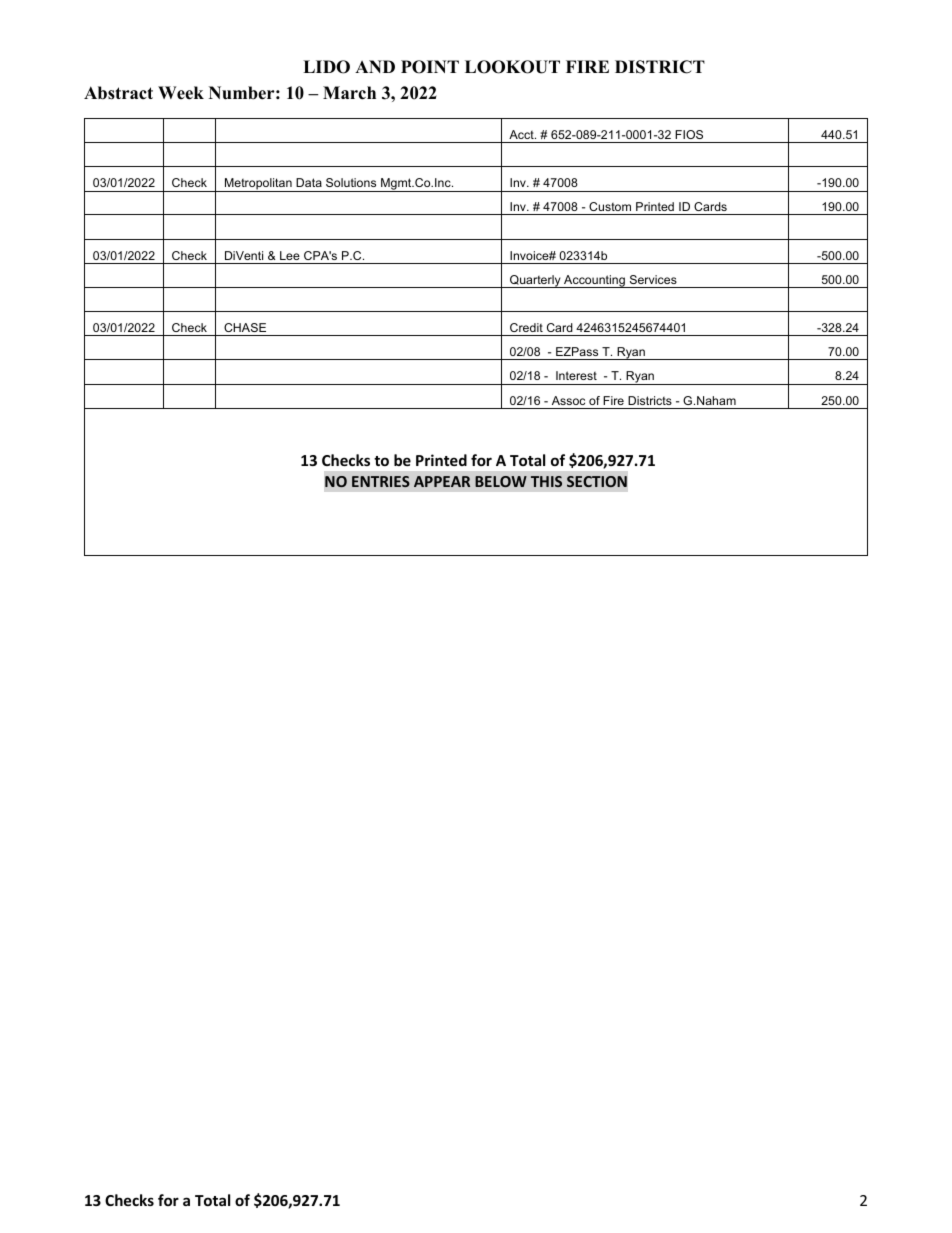  Describe the element at coordinates (245, 327) in the screenshot. I see `CHASE` at that location.
